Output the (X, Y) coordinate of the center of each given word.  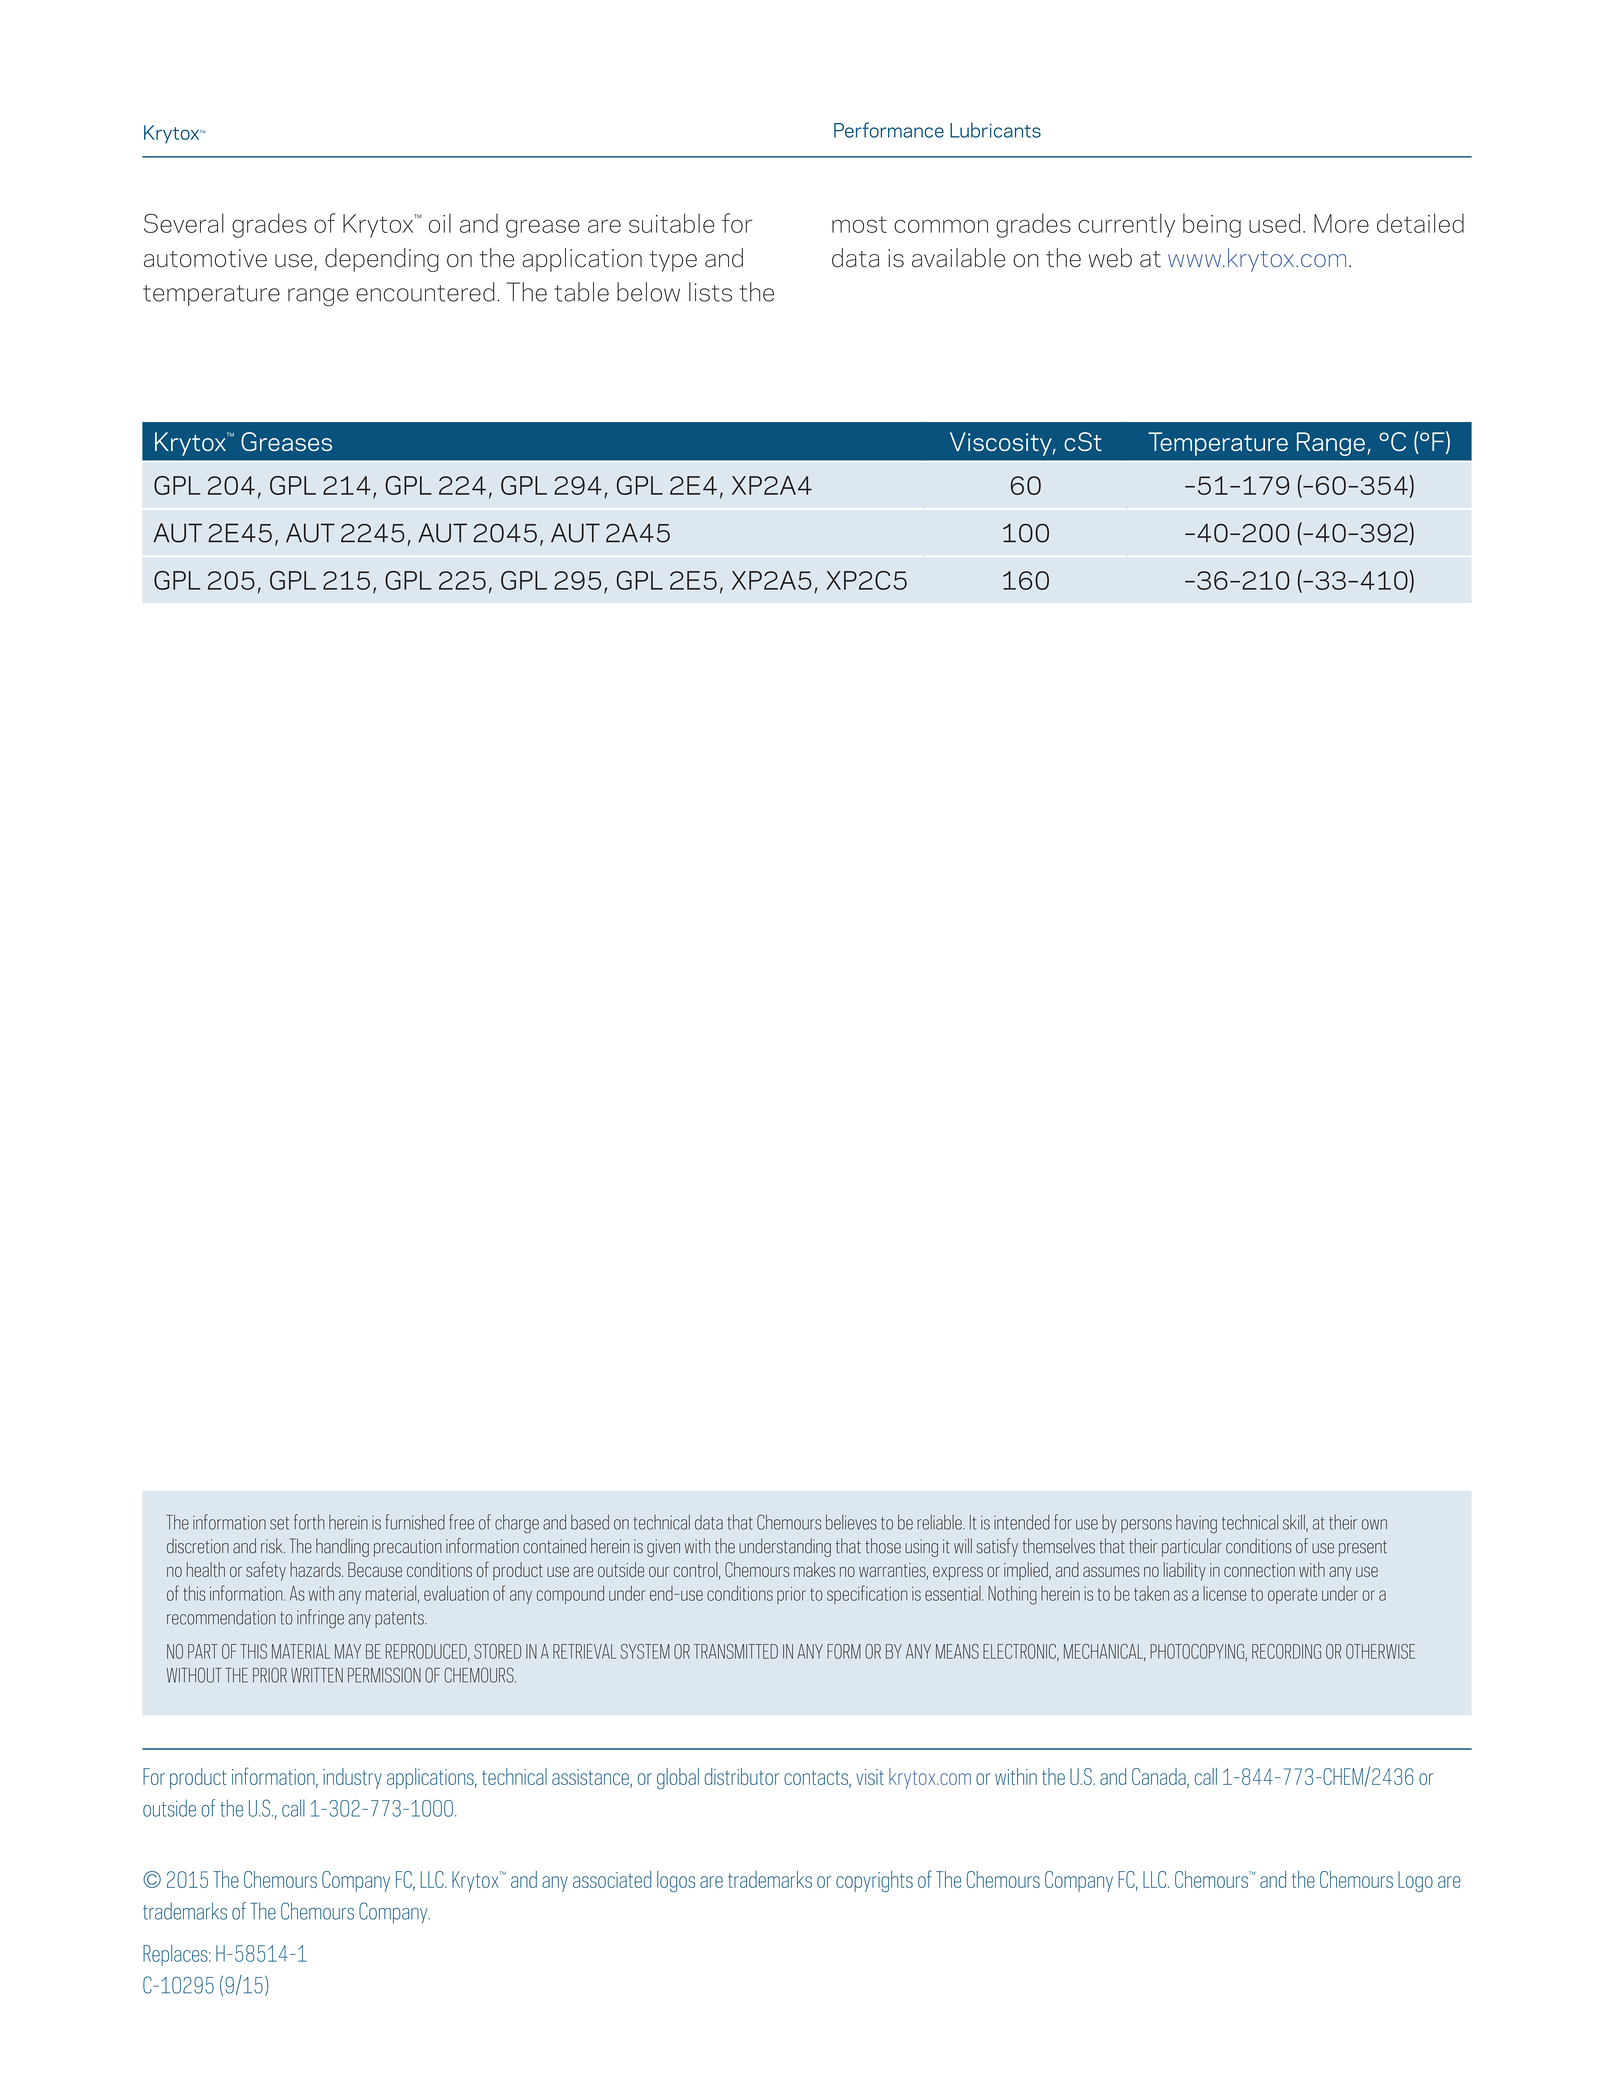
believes (851, 1522)
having (1196, 1524)
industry (352, 1778)
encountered (425, 292)
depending (382, 260)
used (1274, 223)
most (859, 224)
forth (309, 1522)
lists (710, 292)
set (279, 1523)
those (883, 1546)
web (1110, 258)
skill (1295, 1523)
